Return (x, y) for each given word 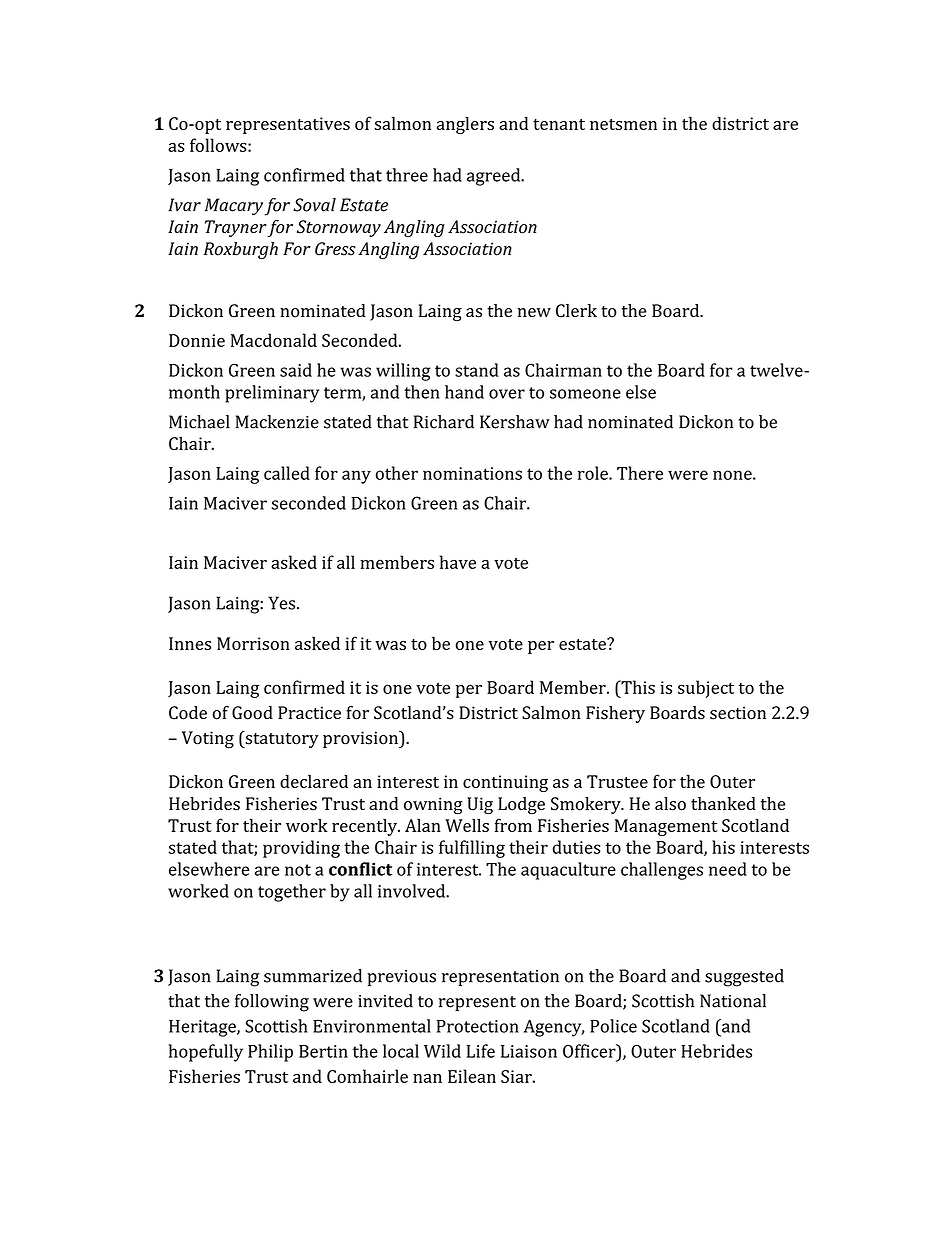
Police (613, 1026)
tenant (559, 124)
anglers (465, 125)
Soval (314, 205)
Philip (270, 1053)
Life (481, 1051)
